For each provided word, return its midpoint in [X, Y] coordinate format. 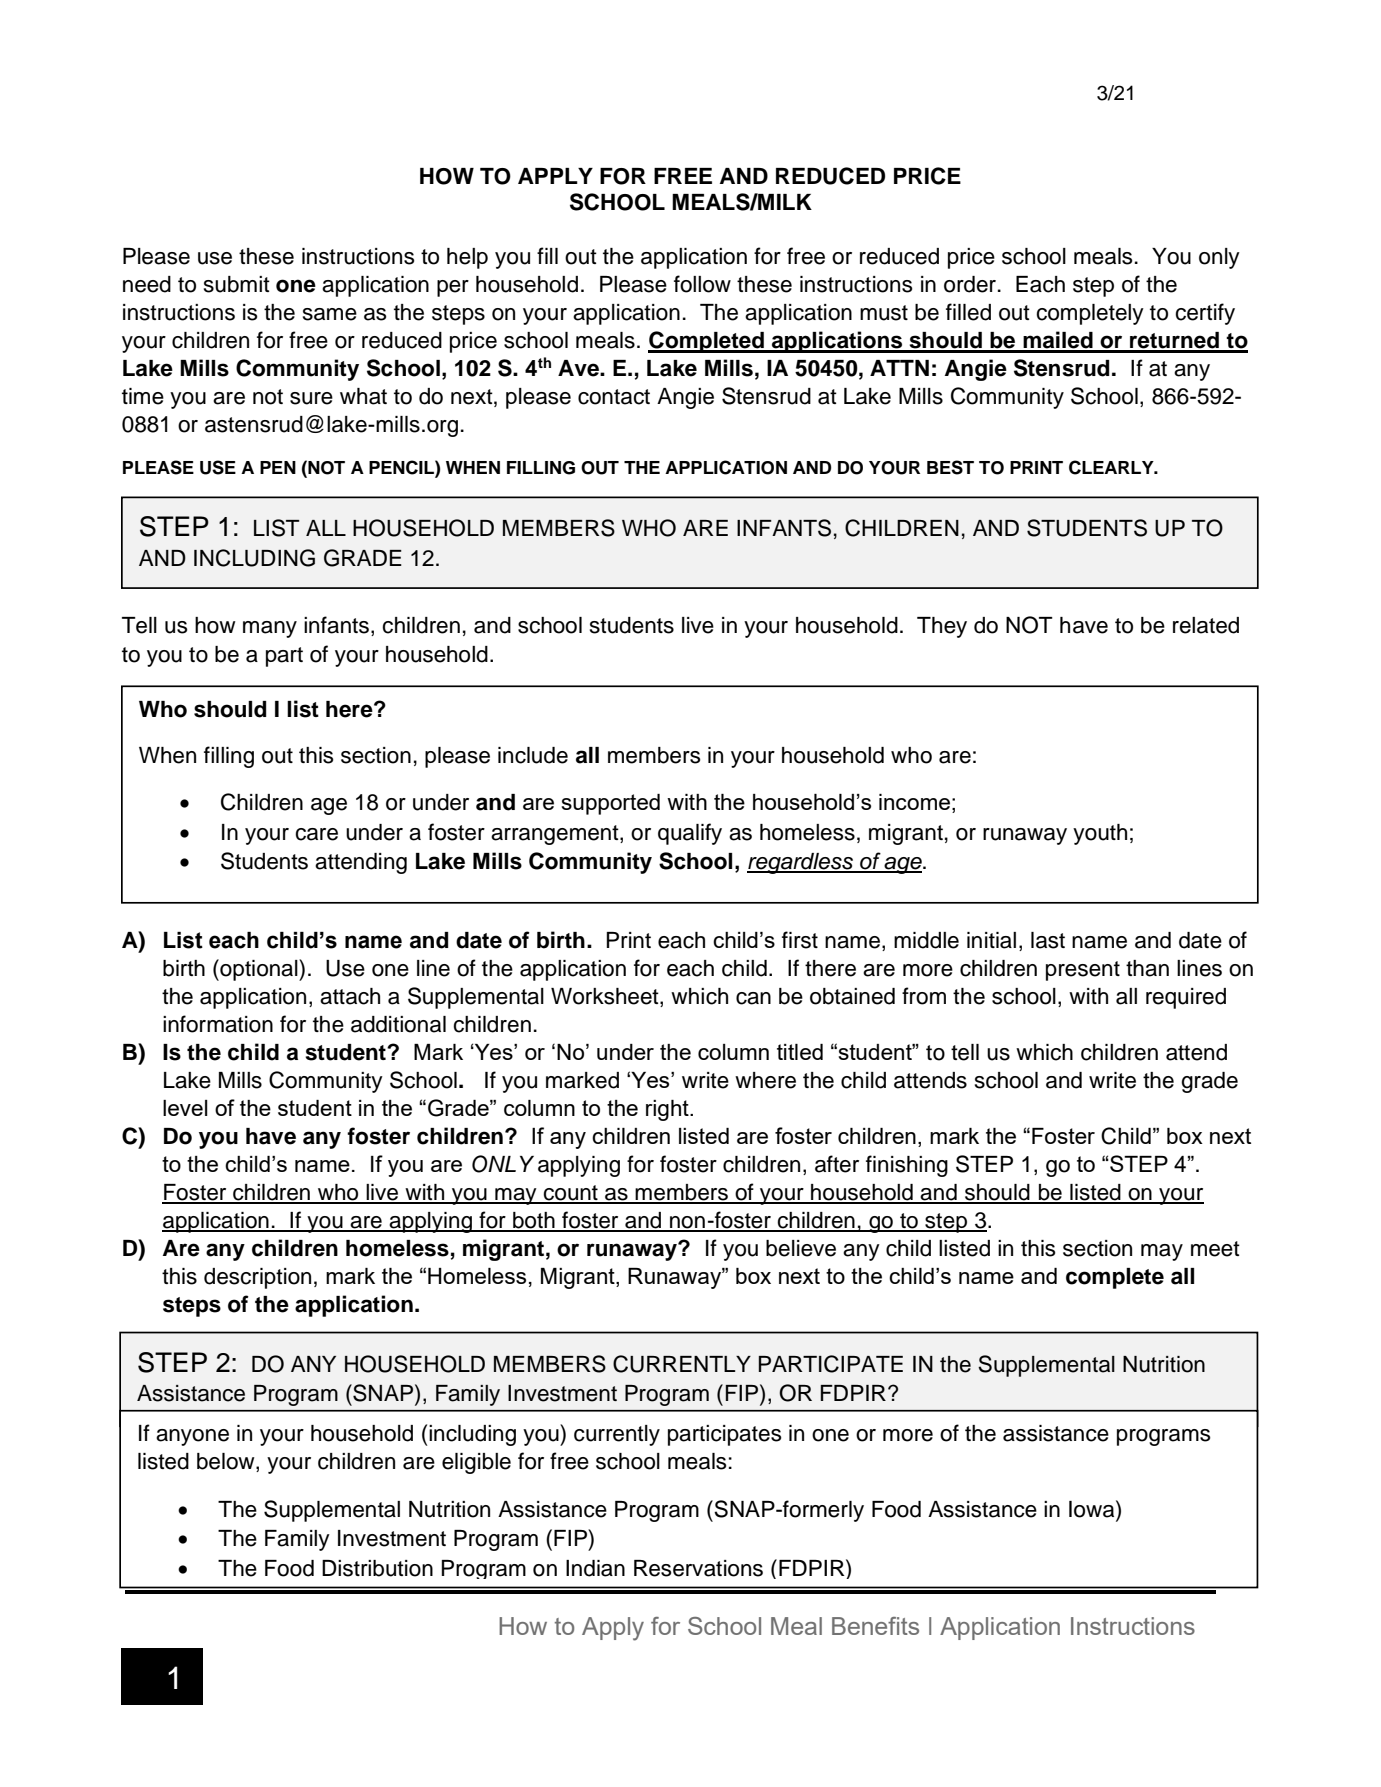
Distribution [377, 1568]
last [1048, 940]
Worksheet [606, 996]
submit [237, 284]
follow [702, 284]
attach [350, 996]
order [970, 284]
